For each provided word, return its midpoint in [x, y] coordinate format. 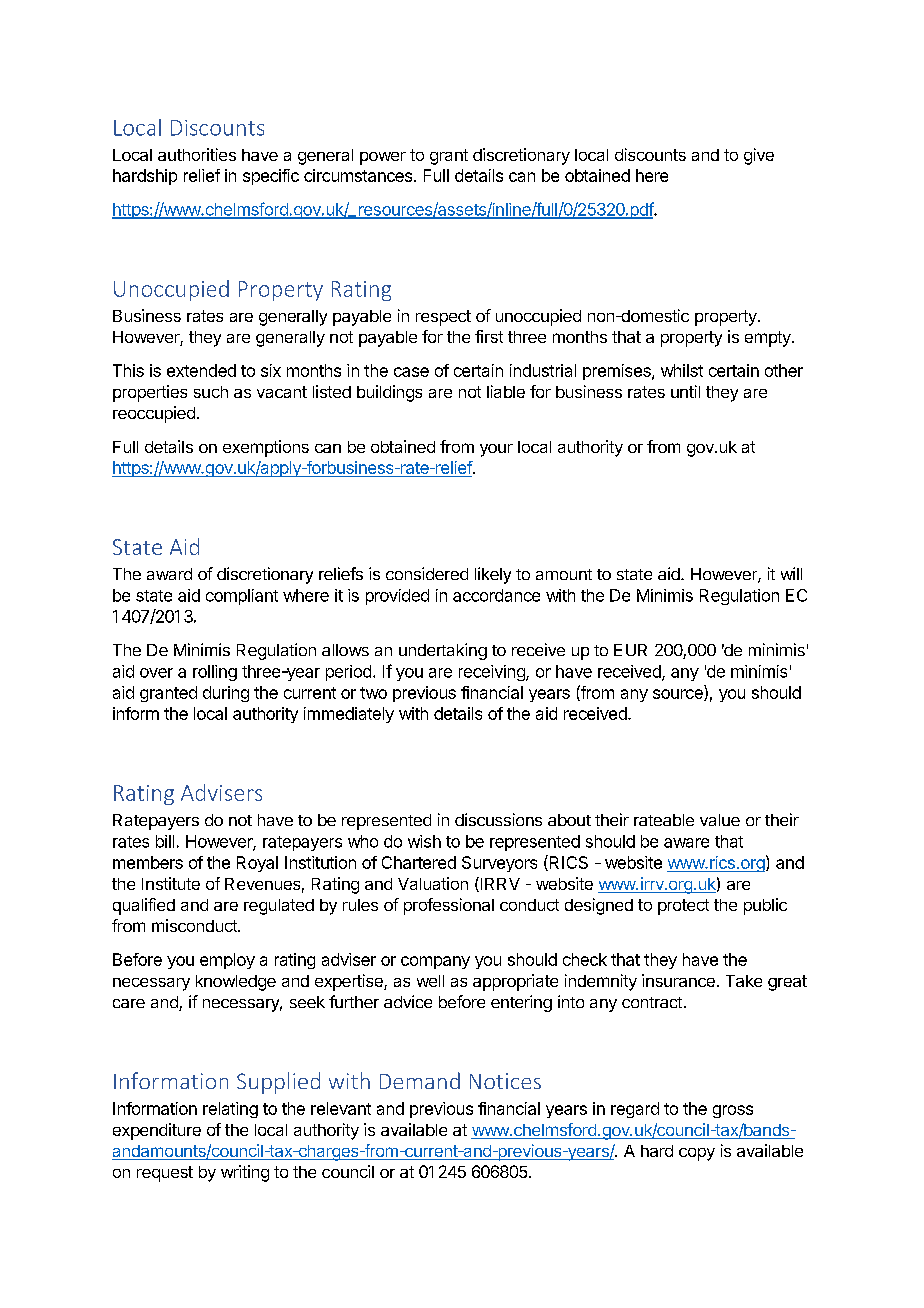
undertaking [443, 651]
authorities [197, 154]
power [383, 158]
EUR [630, 650]
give [759, 156]
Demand [420, 1080]
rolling [215, 673]
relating [230, 1110]
